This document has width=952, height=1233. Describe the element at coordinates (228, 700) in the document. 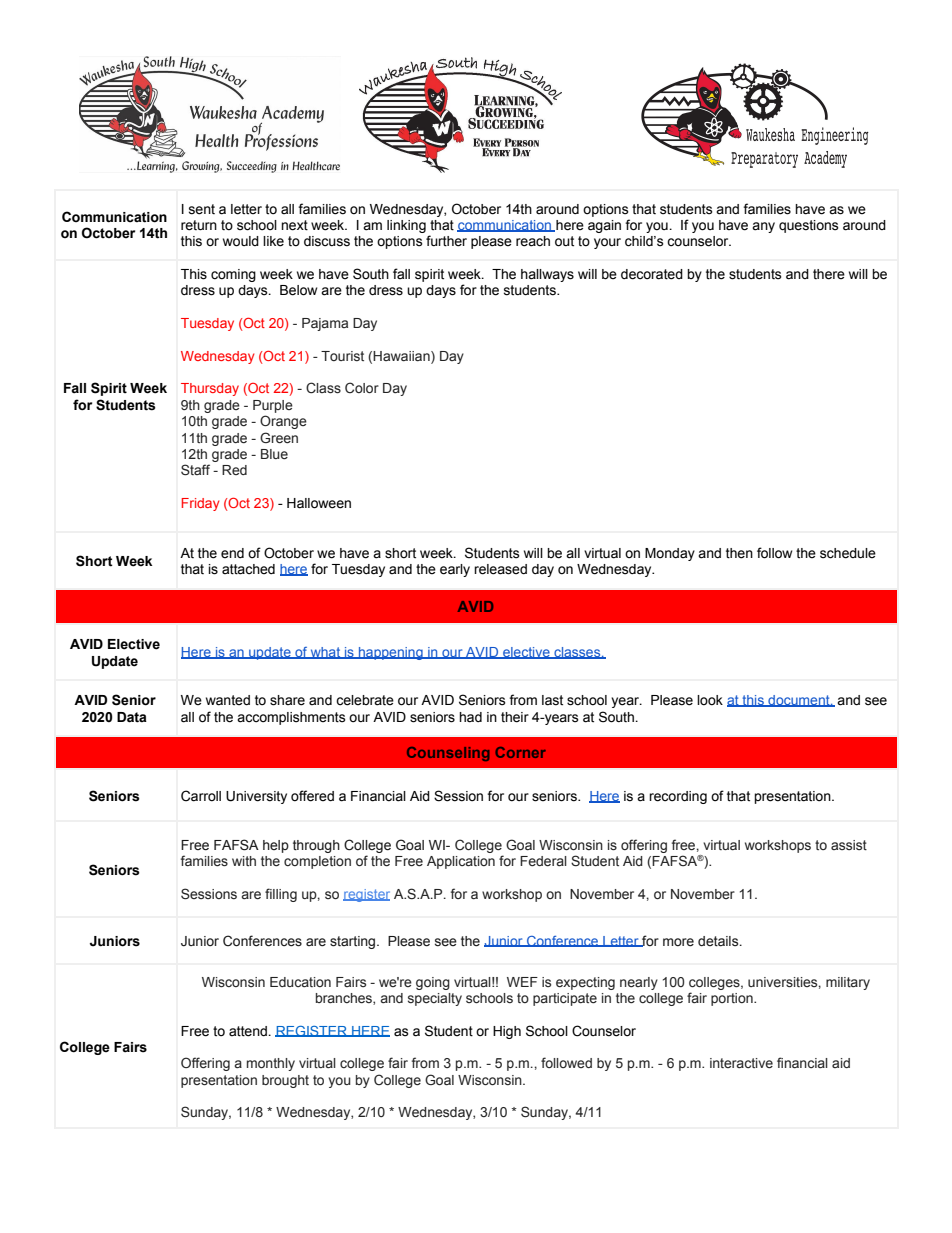

I see `wanted` at that location.
